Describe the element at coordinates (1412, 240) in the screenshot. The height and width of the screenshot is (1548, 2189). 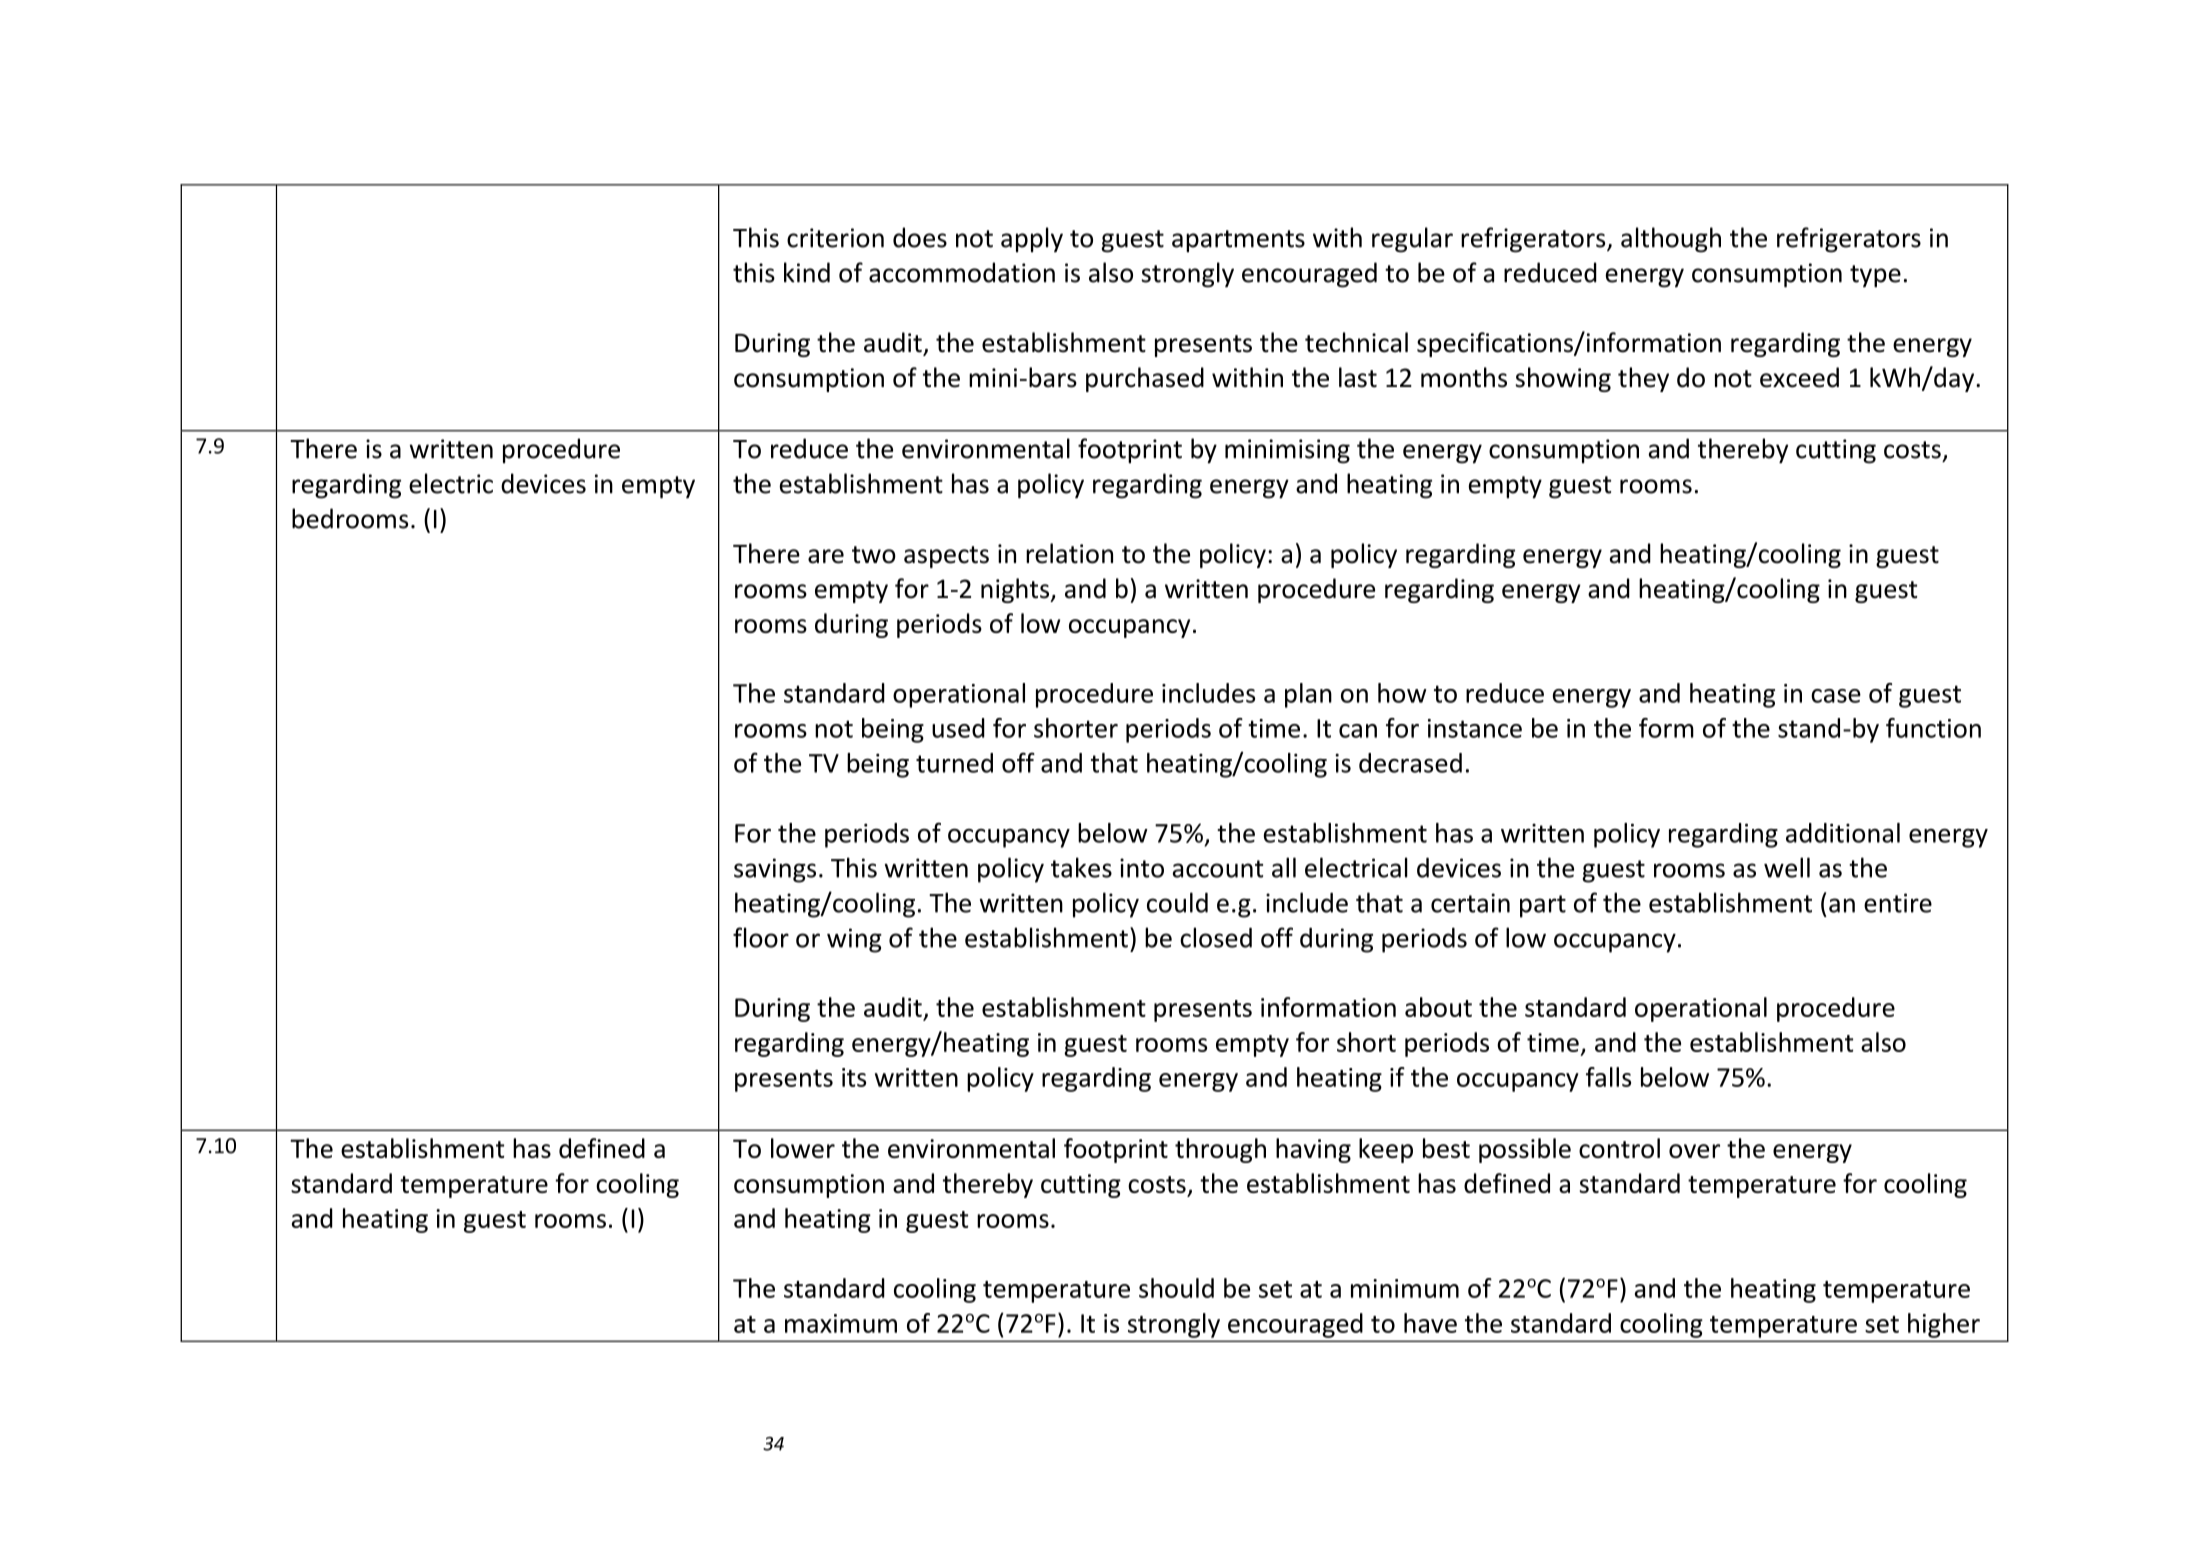
I see `regular` at that location.
